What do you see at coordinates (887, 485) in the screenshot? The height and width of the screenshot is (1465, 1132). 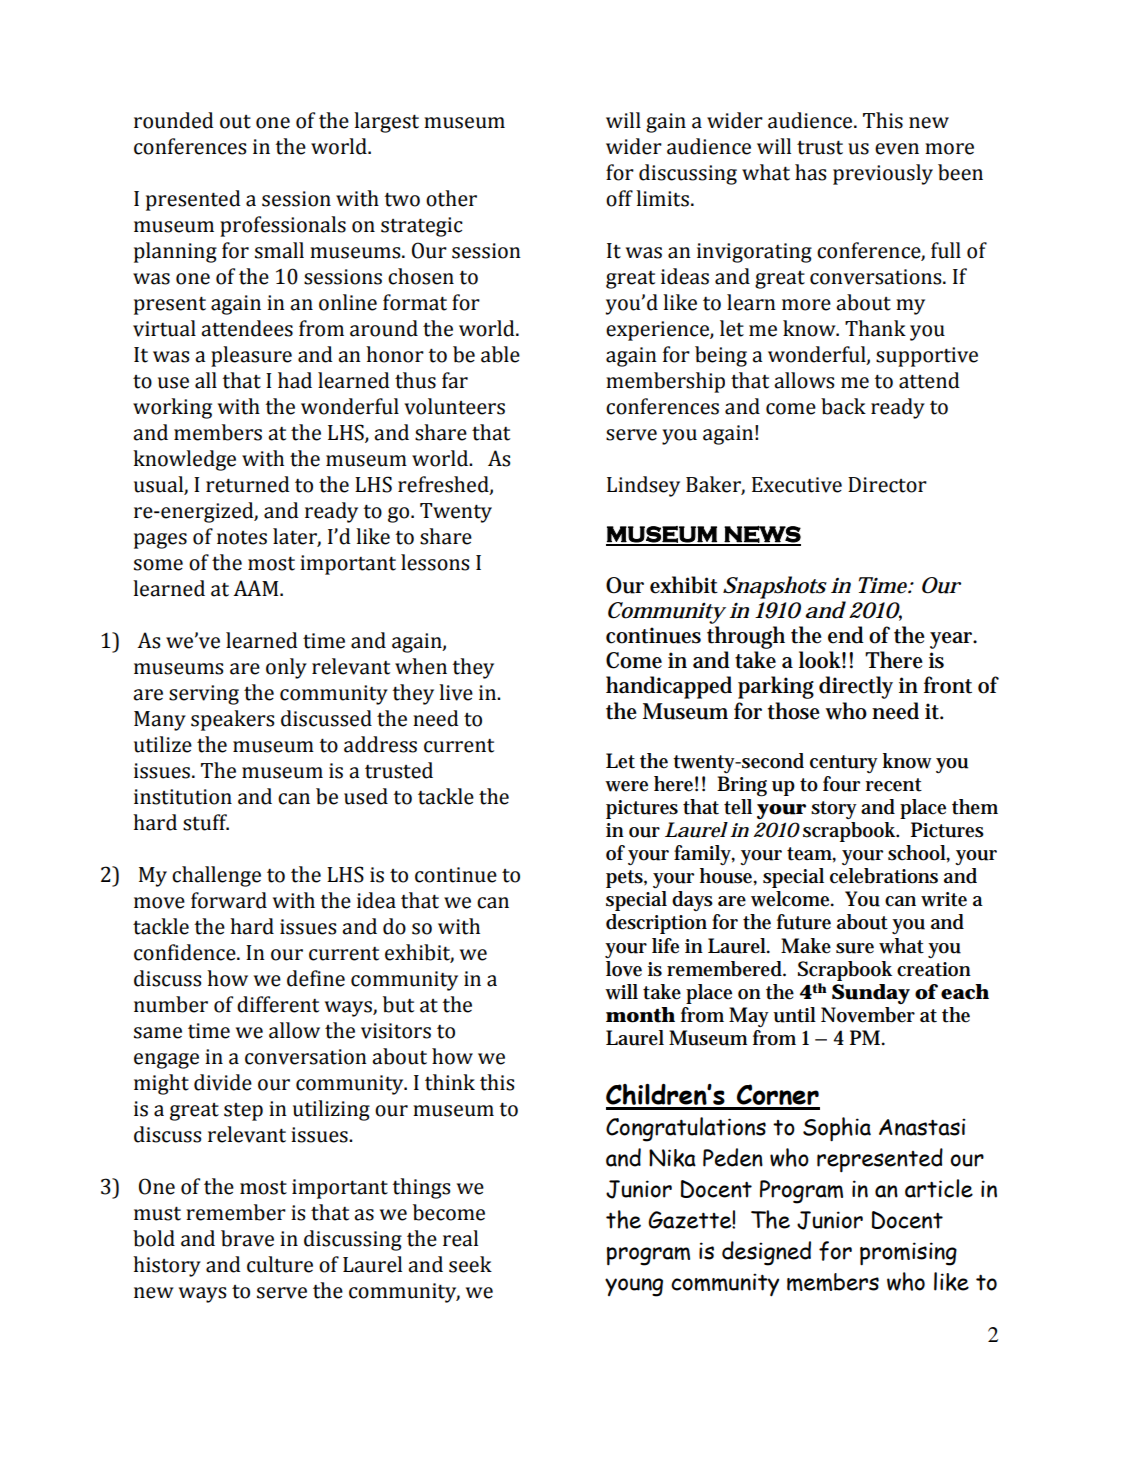 I see `Director` at bounding box center [887, 485].
